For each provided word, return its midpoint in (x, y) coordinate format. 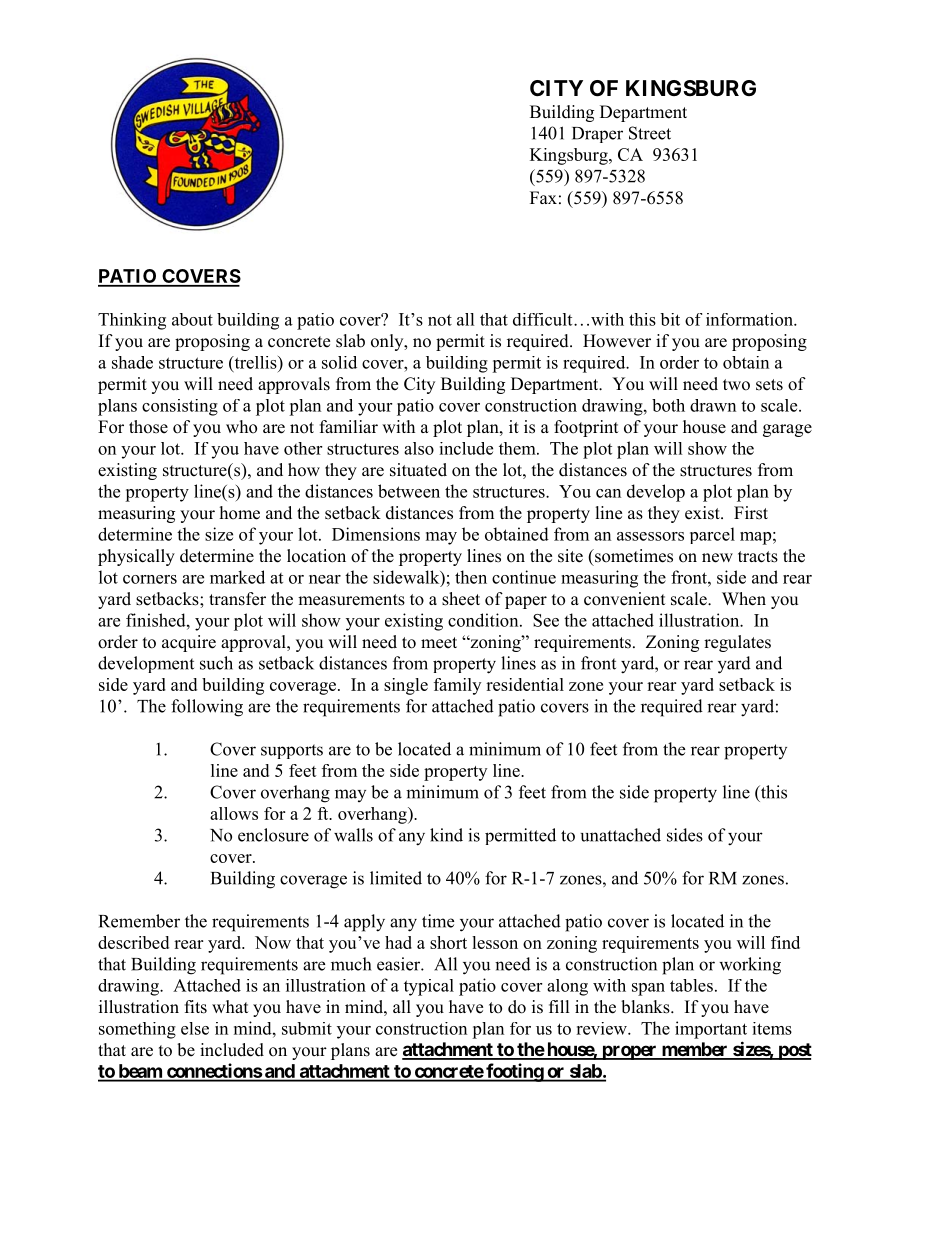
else (195, 1028)
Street (650, 133)
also (419, 448)
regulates (737, 643)
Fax (543, 197)
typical (429, 987)
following (207, 708)
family (457, 686)
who (241, 427)
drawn (713, 405)
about (192, 319)
